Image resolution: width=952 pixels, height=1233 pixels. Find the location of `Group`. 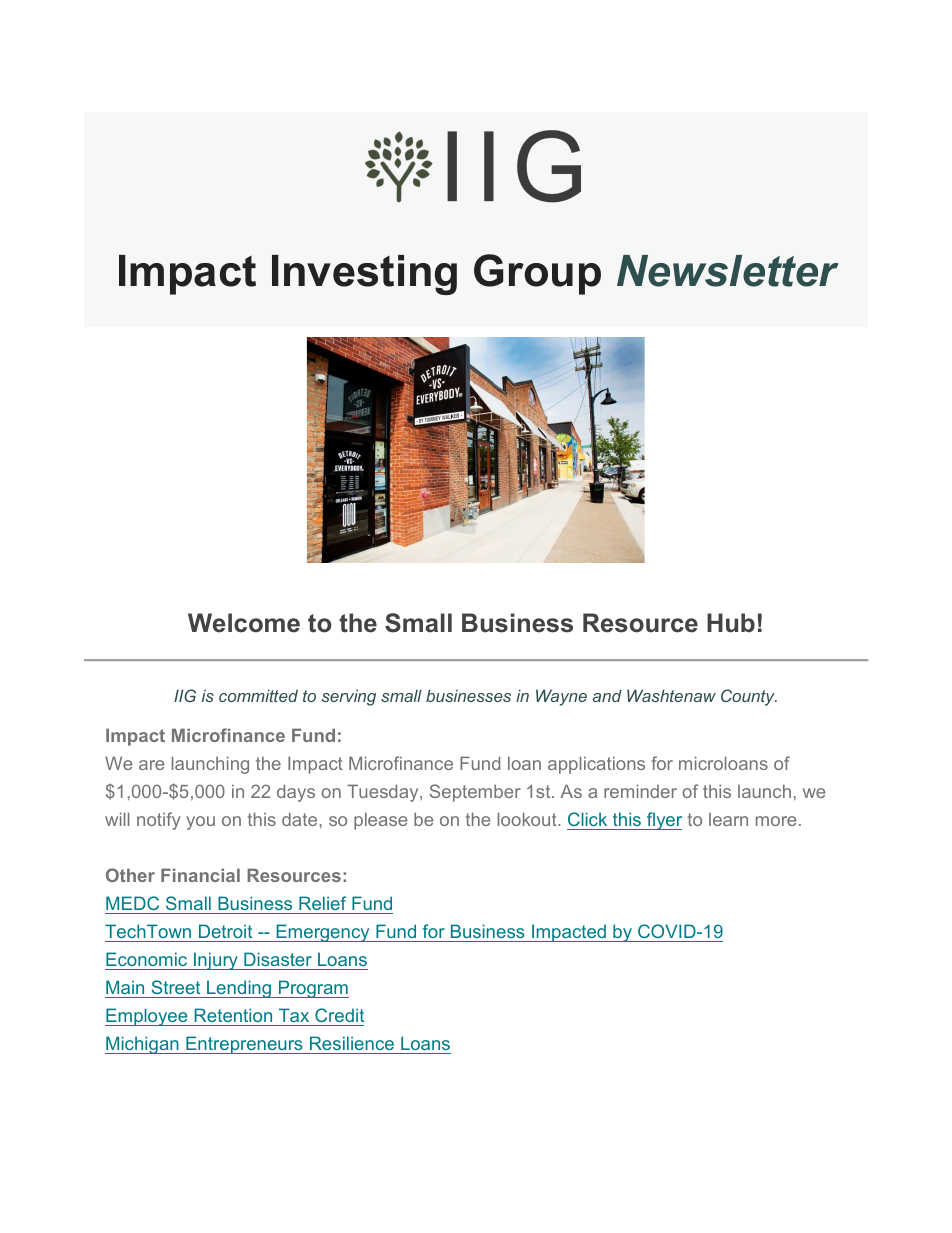

Group is located at coordinates (537, 274).
